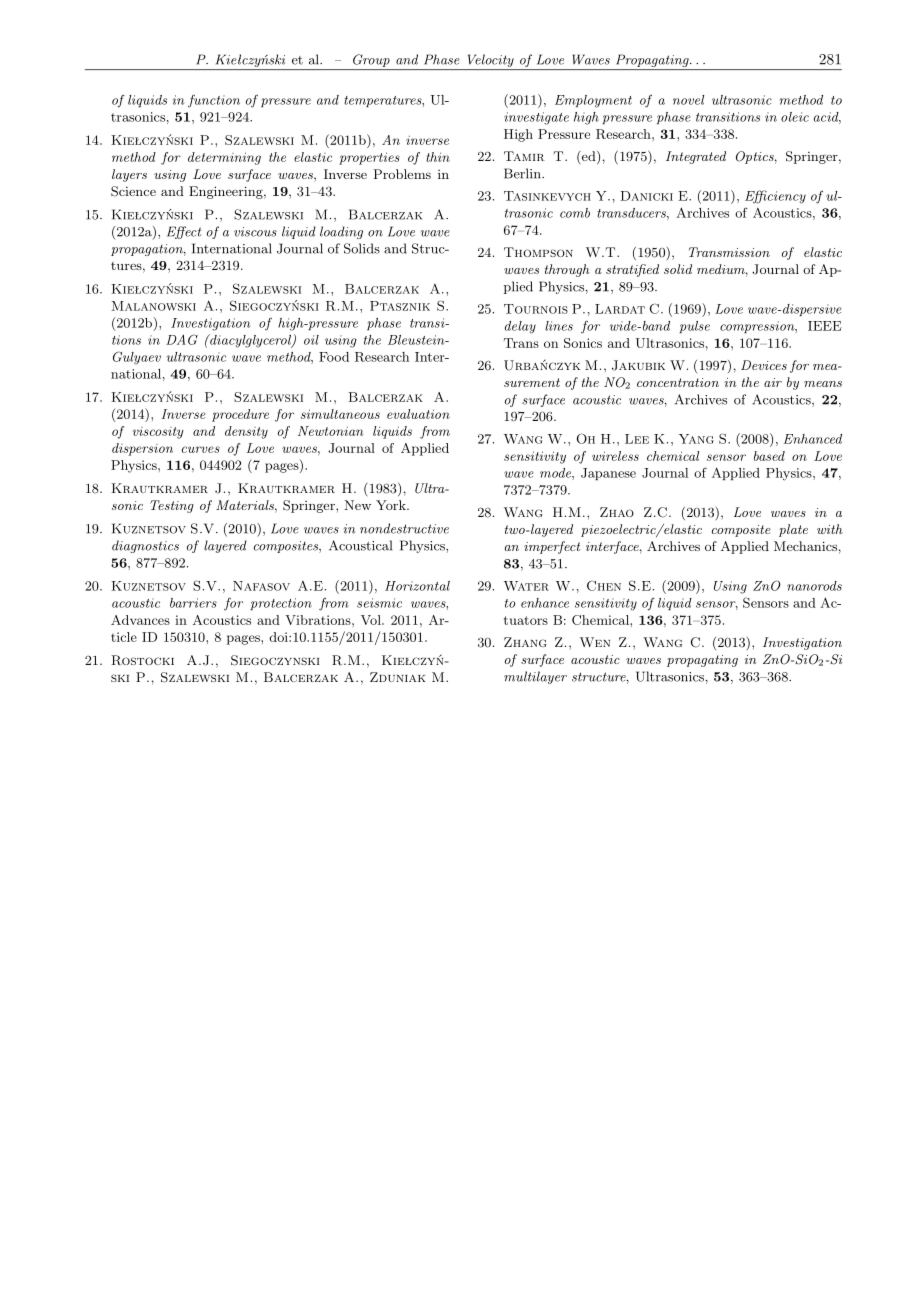  I want to click on investigate, so click(536, 118).
